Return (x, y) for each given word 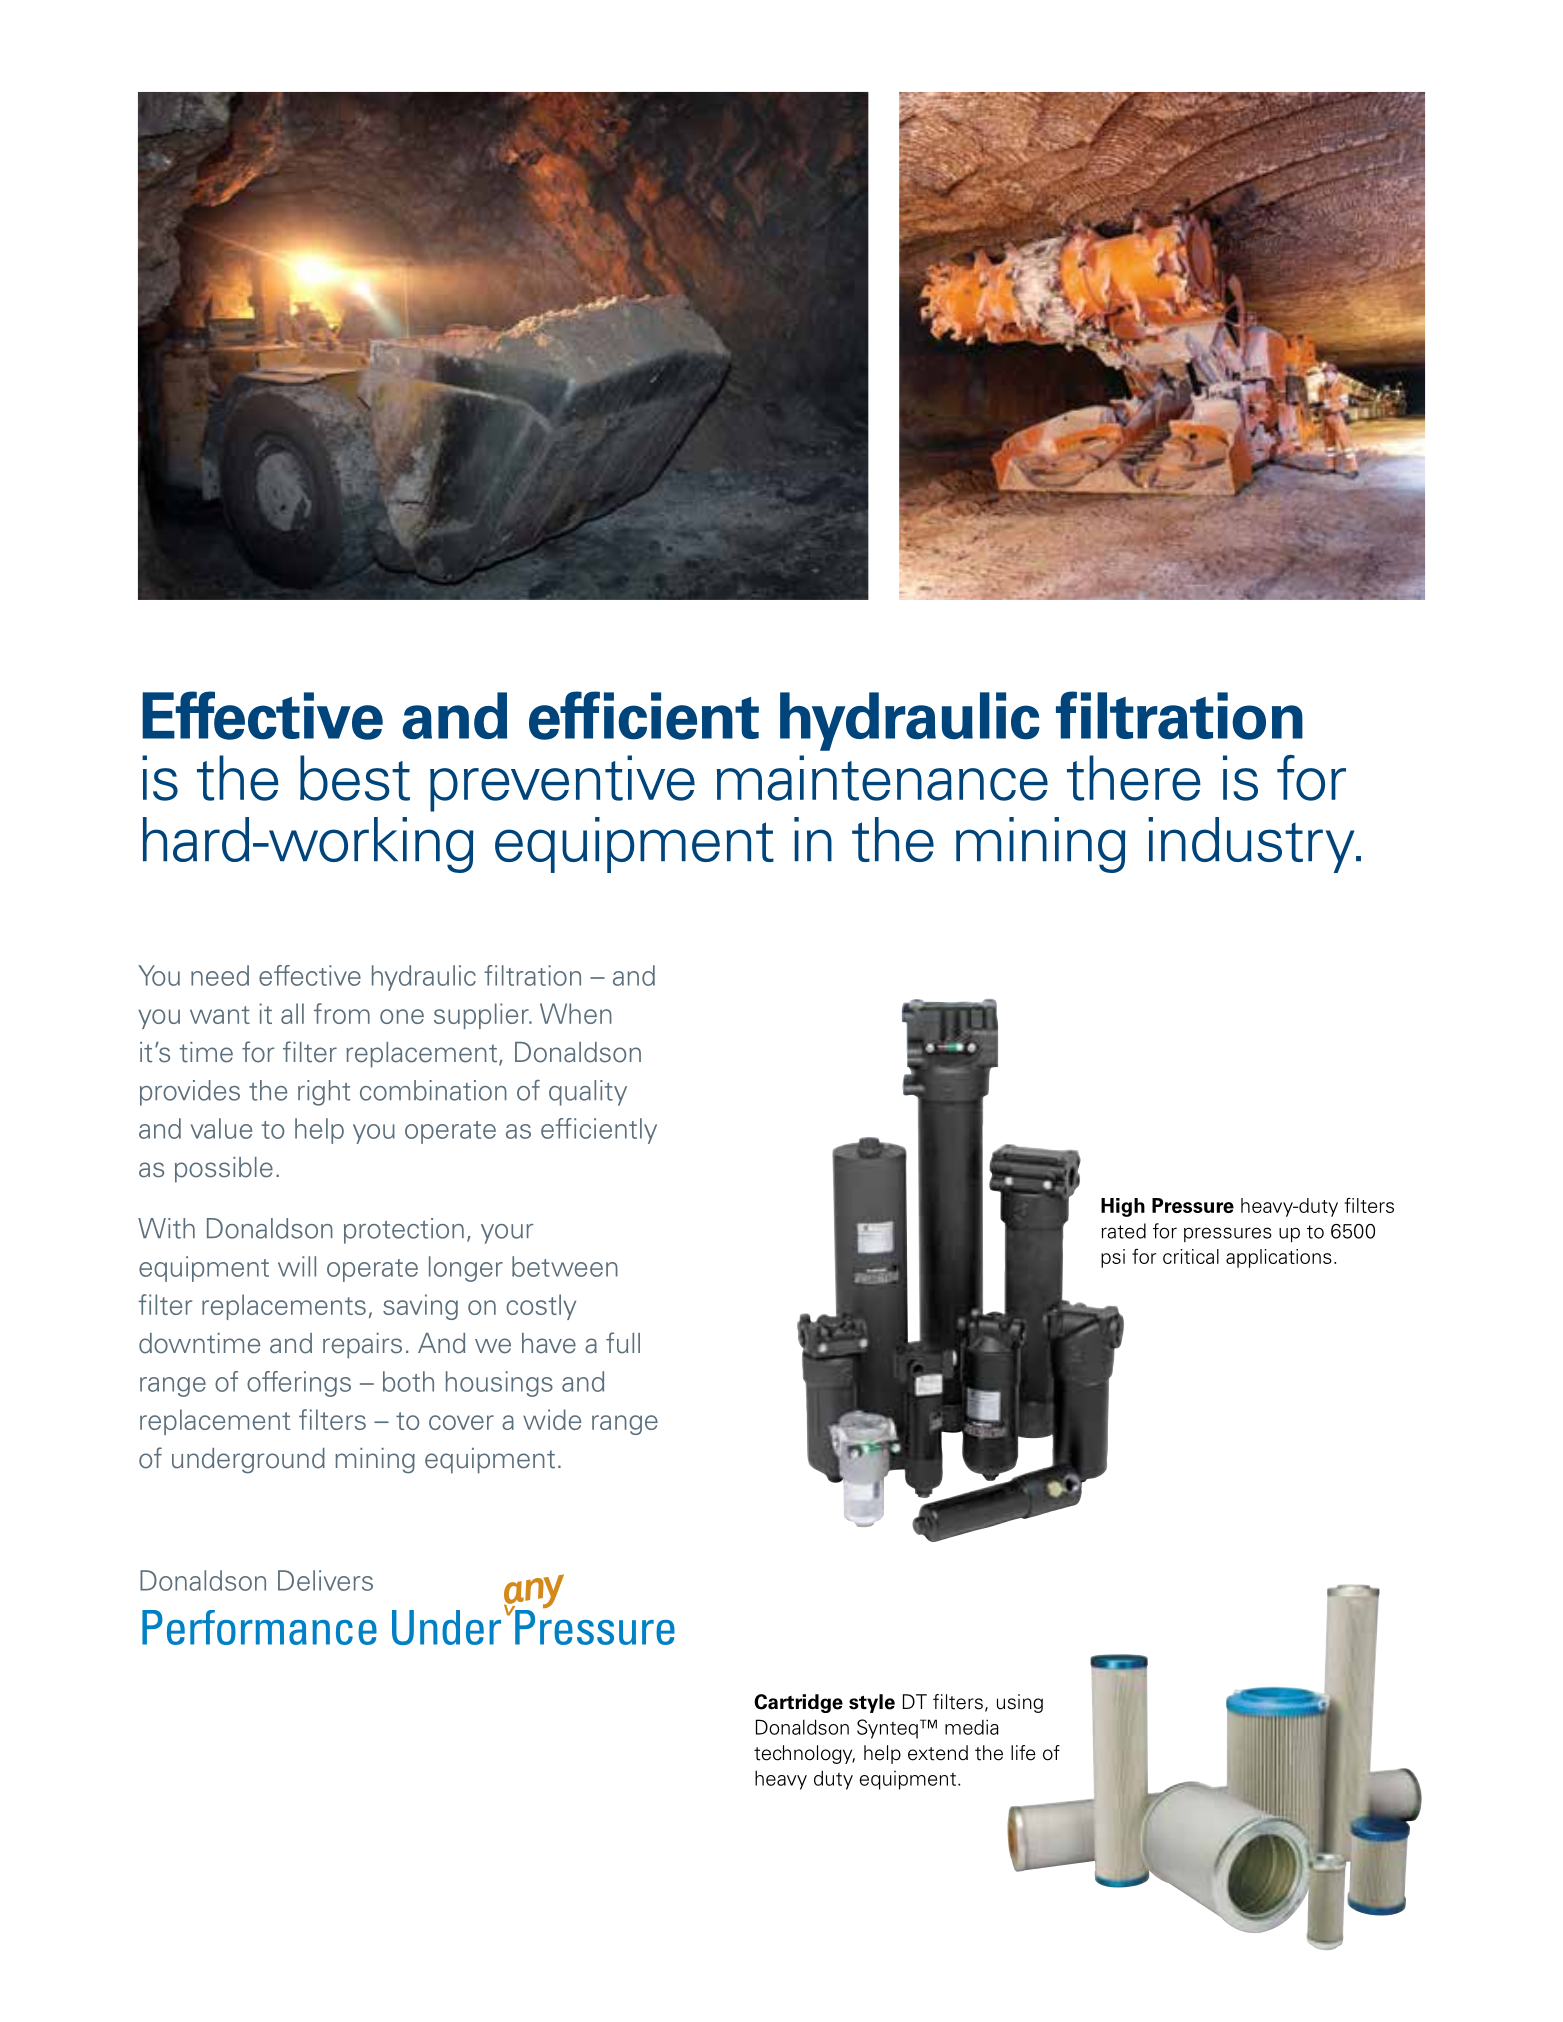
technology (804, 1754)
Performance (259, 1627)
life (1023, 1753)
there (1134, 778)
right (324, 1093)
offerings (299, 1384)
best (355, 778)
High (1123, 1207)
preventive (562, 783)
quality (588, 1093)
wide (552, 1419)
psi (1113, 1258)
